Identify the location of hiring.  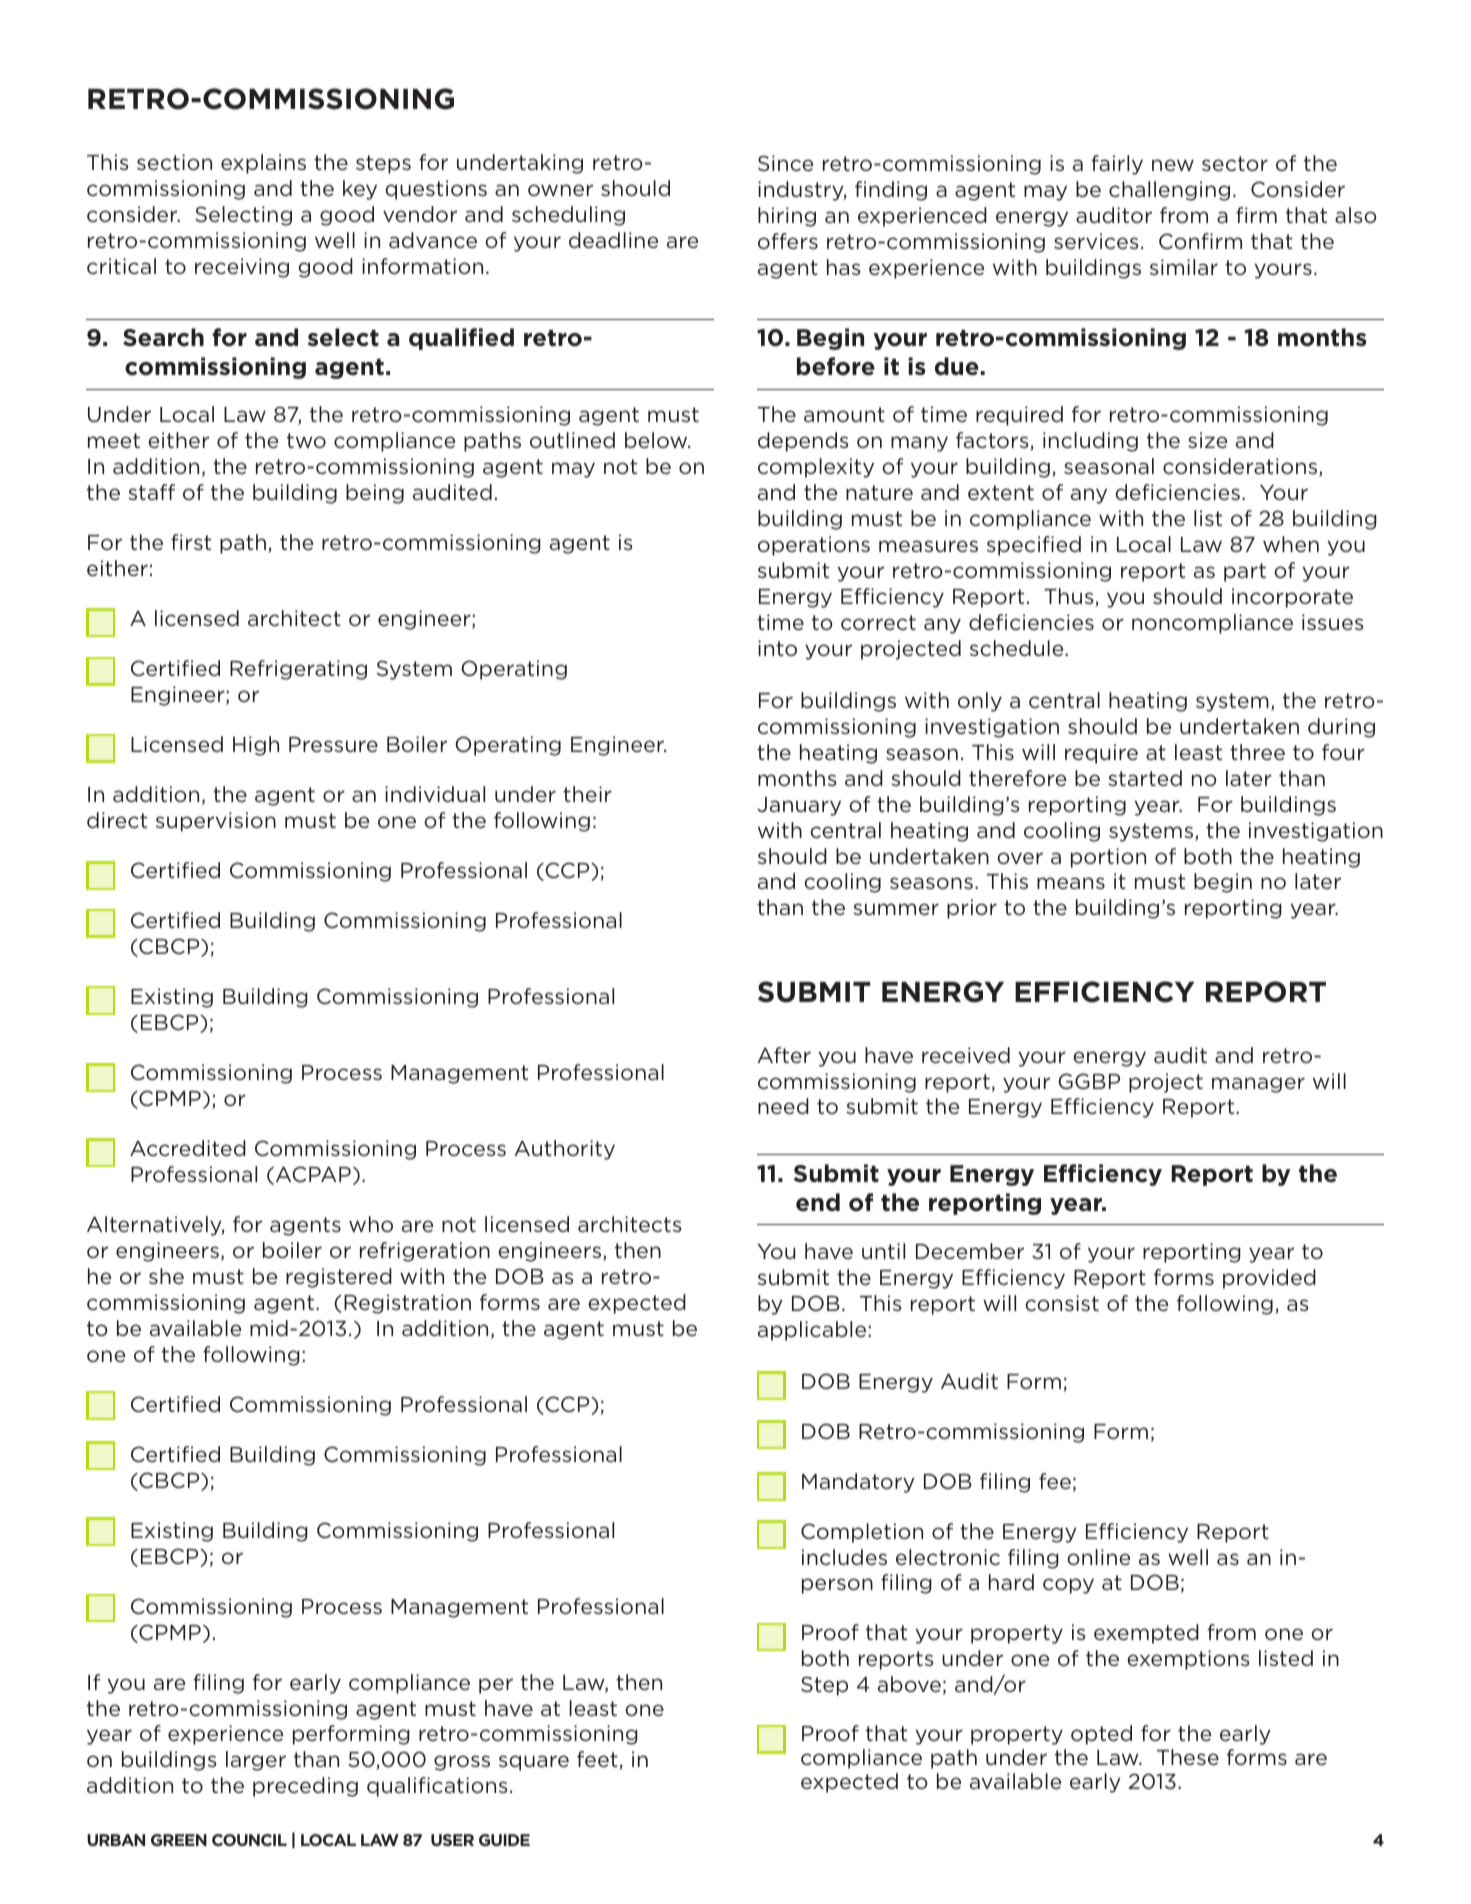
(787, 217).
